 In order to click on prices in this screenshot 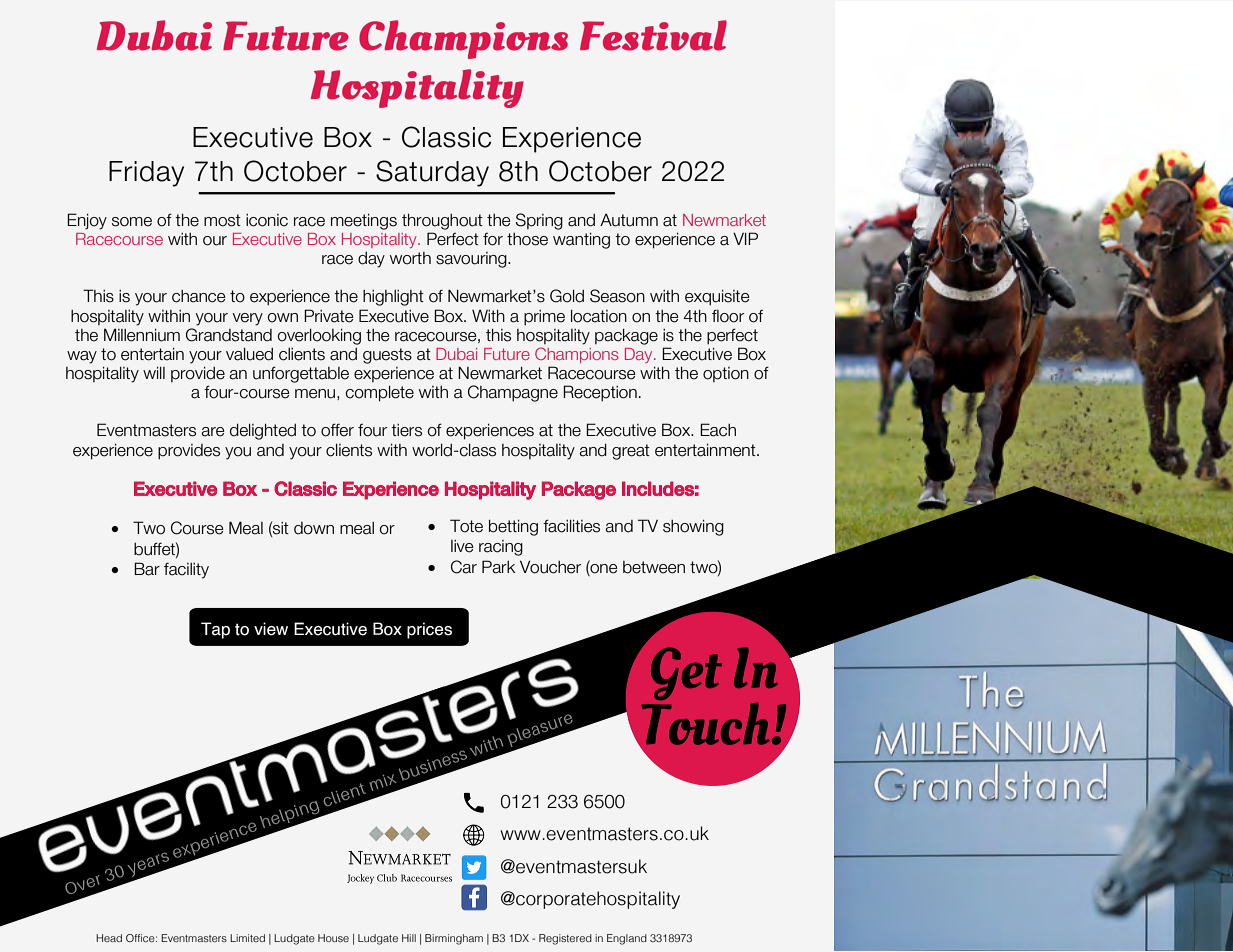, I will do `click(429, 630)`.
